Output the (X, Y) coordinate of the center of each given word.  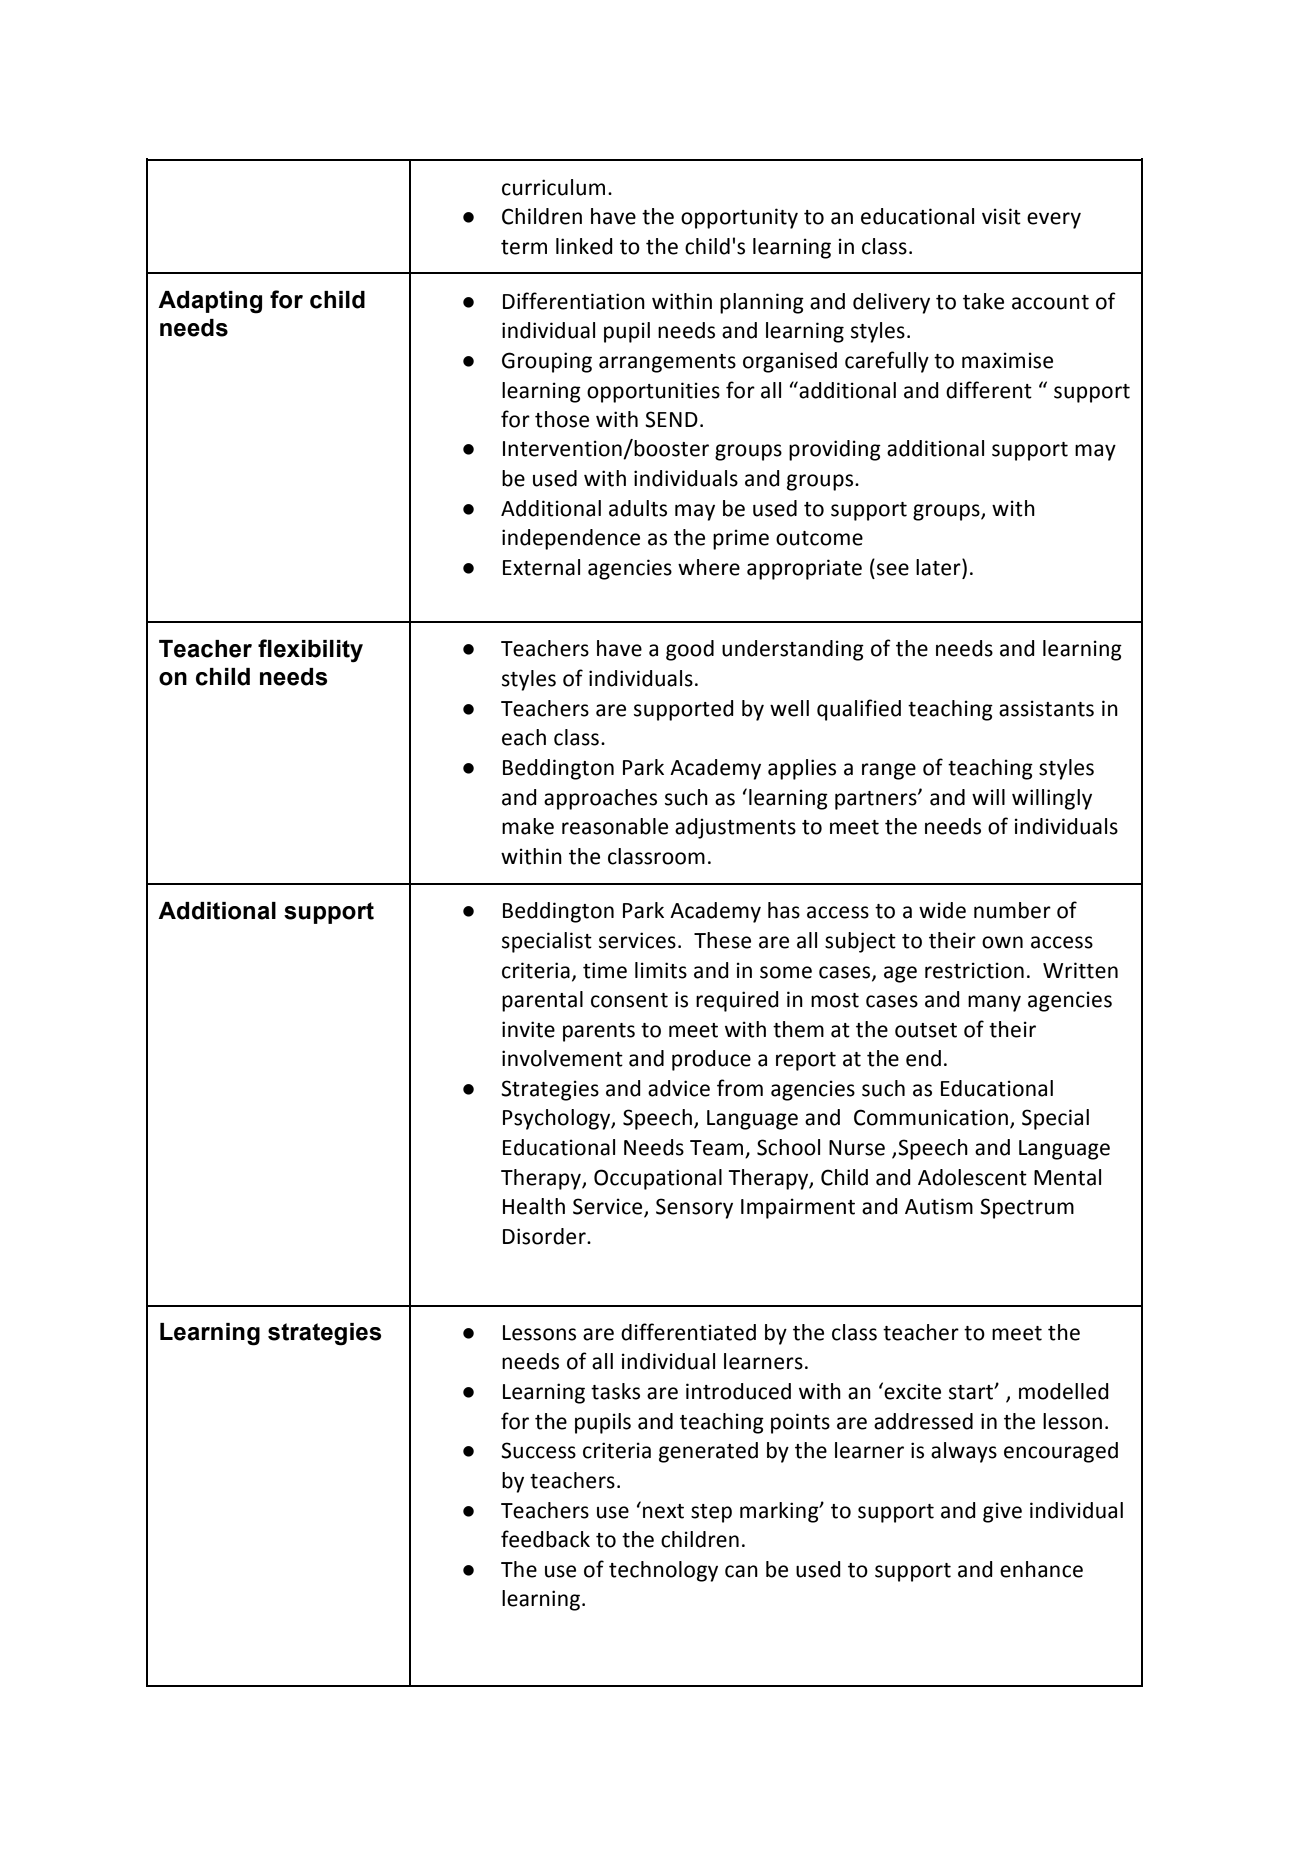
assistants (1046, 708)
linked (584, 246)
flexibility (310, 651)
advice (679, 1088)
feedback (545, 1539)
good (690, 650)
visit (1001, 216)
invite (528, 1029)
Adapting (210, 302)
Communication (931, 1117)
